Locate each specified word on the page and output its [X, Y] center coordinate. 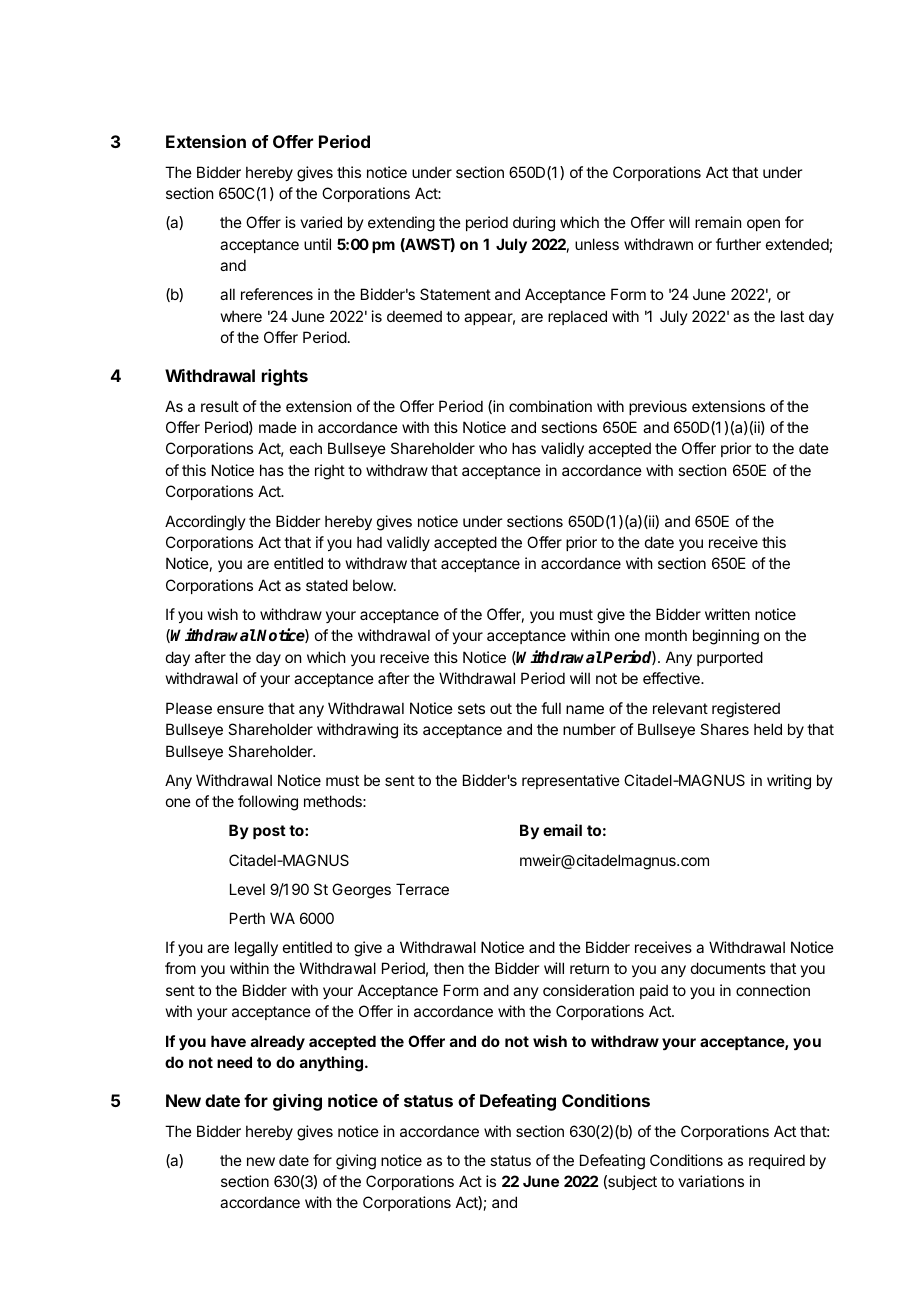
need [234, 1062]
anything [331, 1064]
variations [711, 1181]
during [534, 224]
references [277, 294]
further [738, 244]
